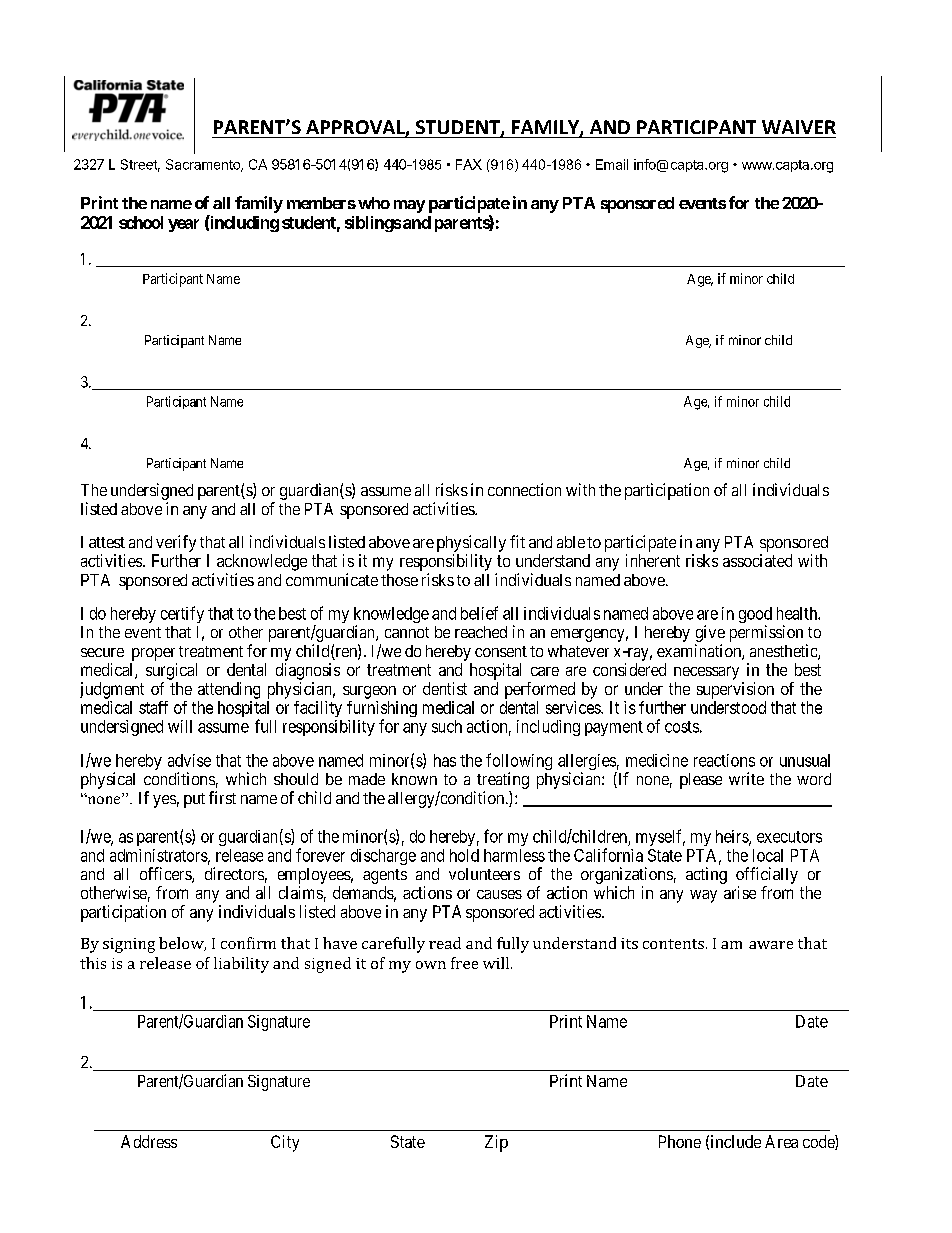 The height and width of the image is (1233, 952). Describe the element at coordinates (204, 165) in the image. I see `Sacramento` at that location.
